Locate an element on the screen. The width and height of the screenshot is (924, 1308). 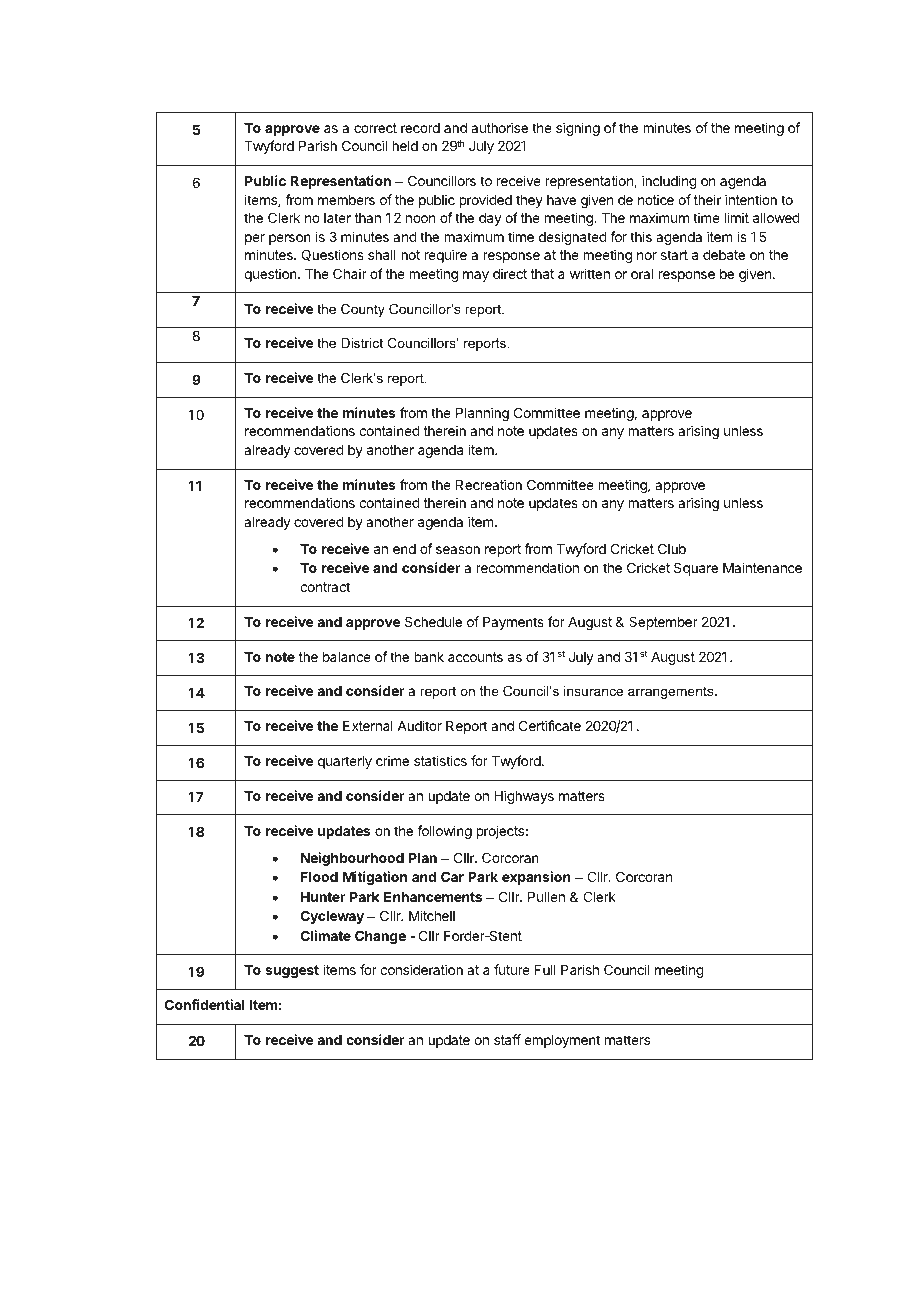
Payments is located at coordinates (513, 623).
